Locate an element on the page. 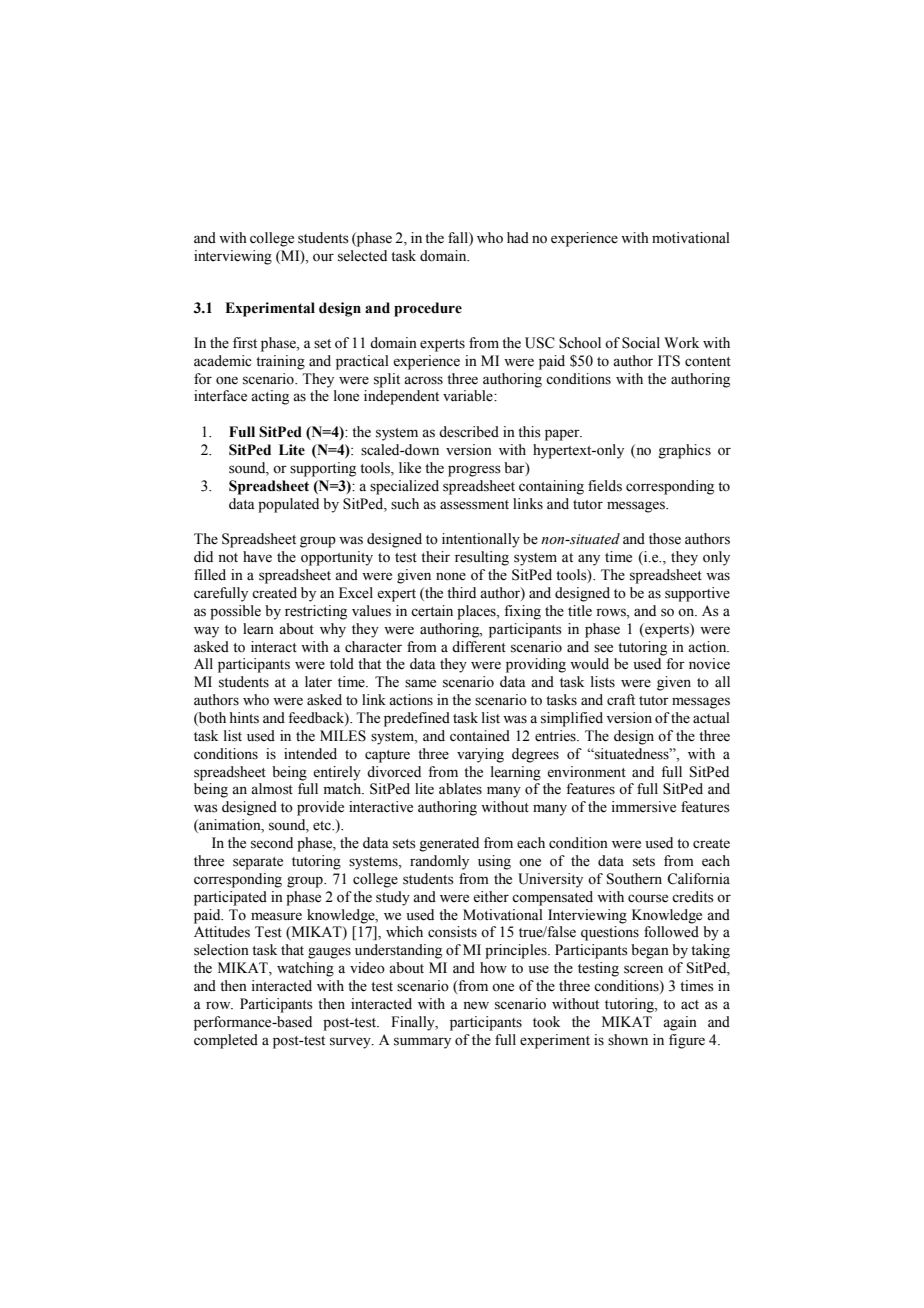  possible is located at coordinates (235, 612).
